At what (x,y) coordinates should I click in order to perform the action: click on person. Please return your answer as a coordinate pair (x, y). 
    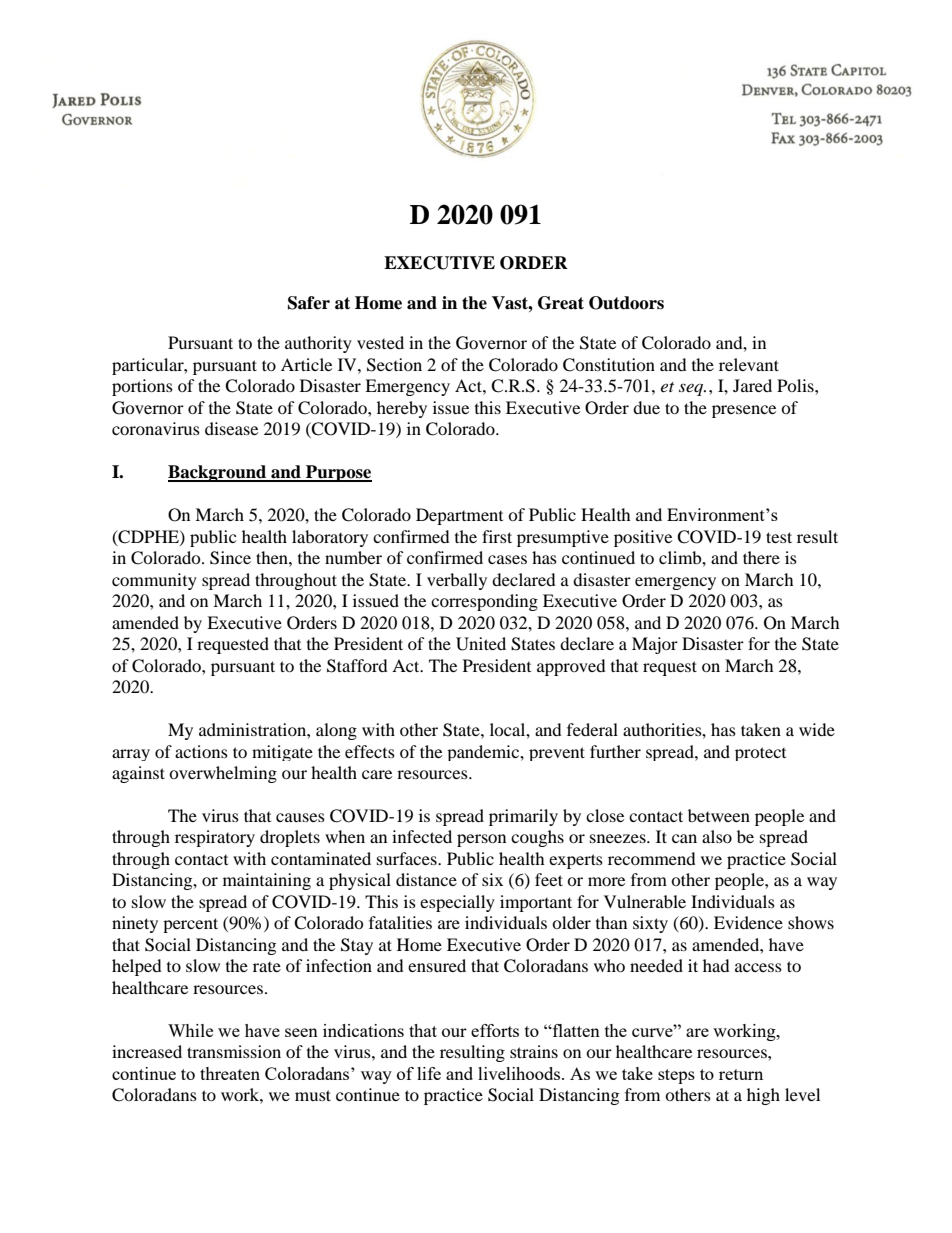
    Looking at the image, I should click on (481, 840).
